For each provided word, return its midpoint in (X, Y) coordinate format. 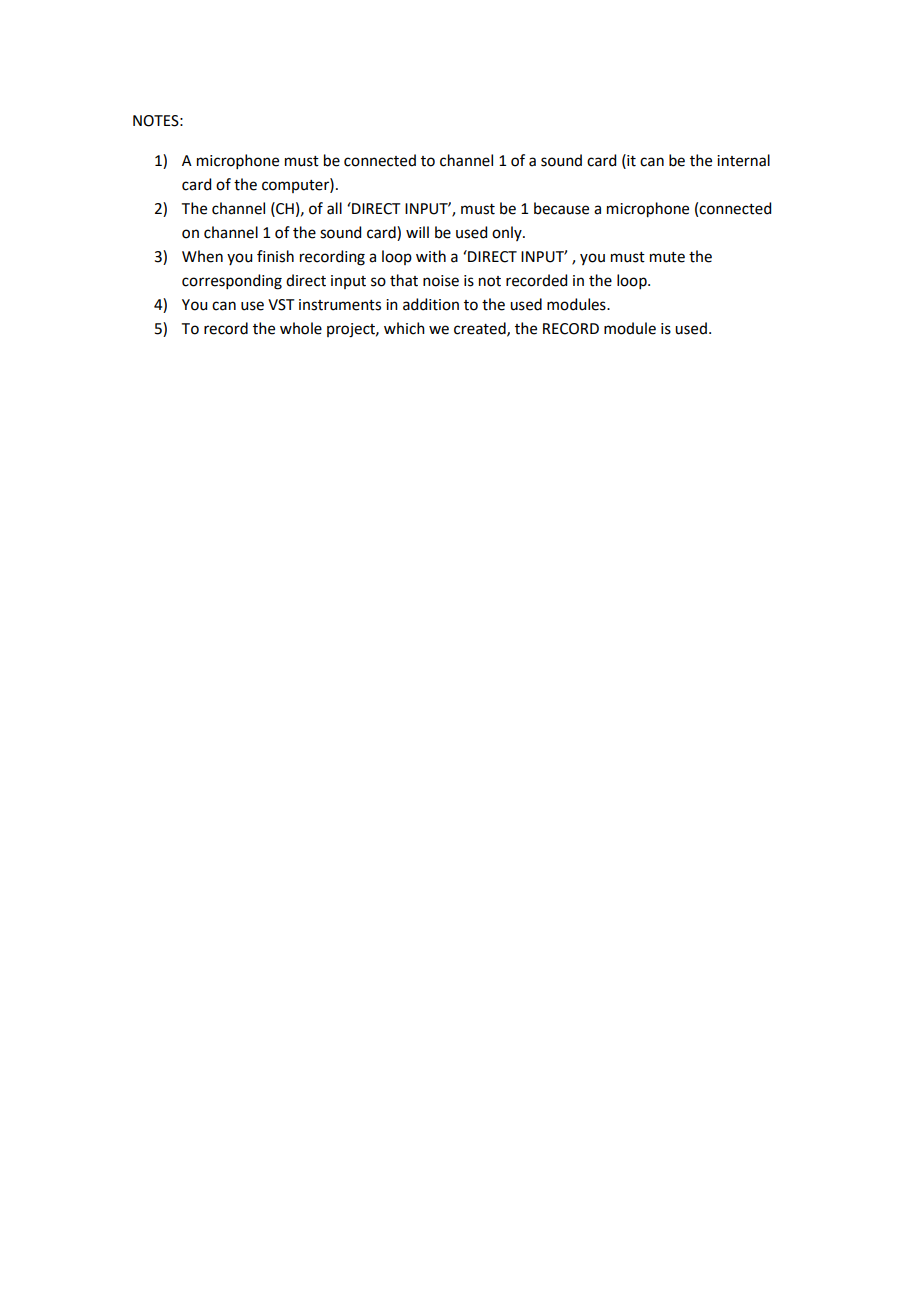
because (561, 208)
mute (667, 257)
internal (743, 160)
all (334, 208)
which (404, 328)
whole (301, 328)
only (508, 233)
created (481, 329)
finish (275, 256)
